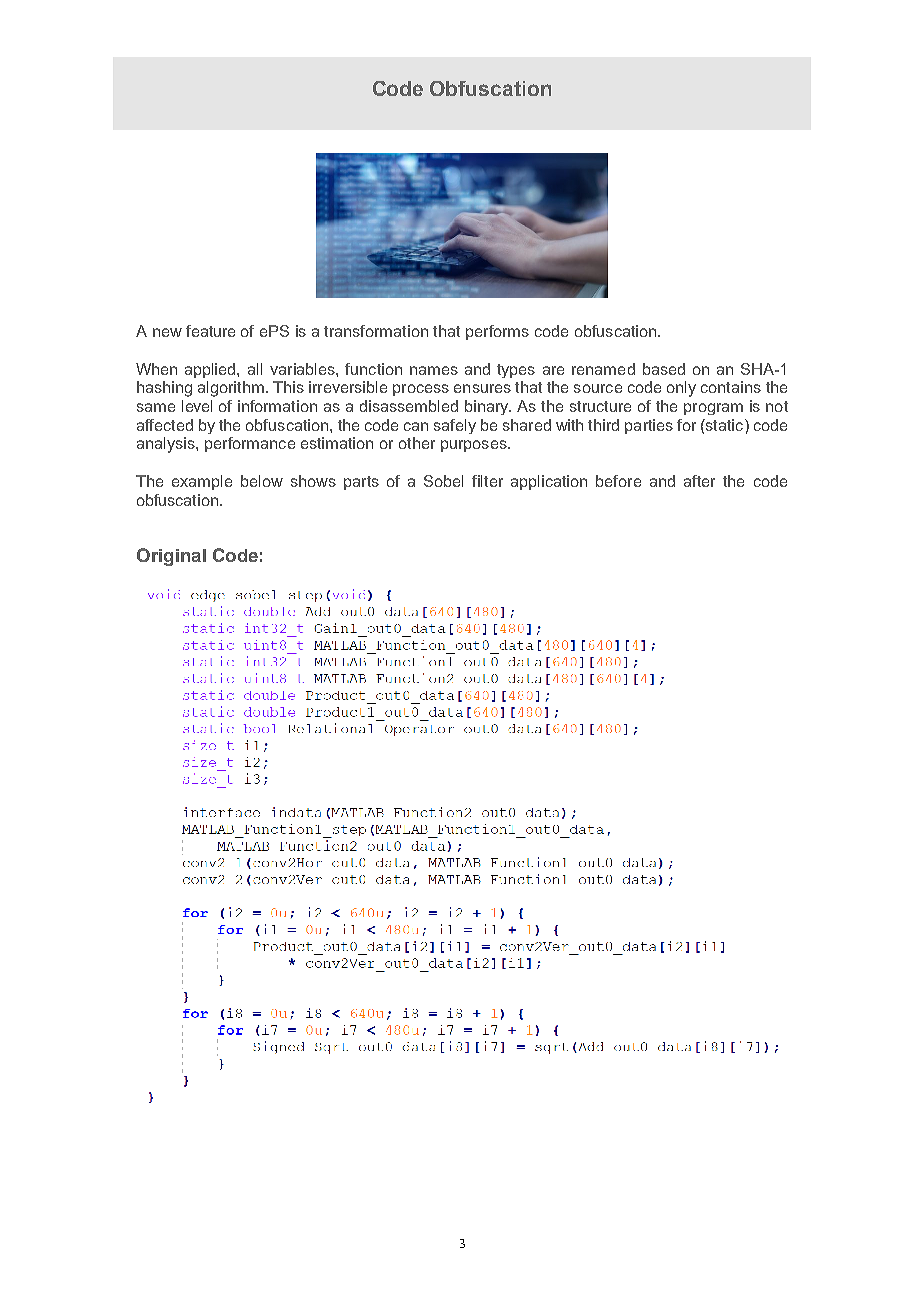  What do you see at coordinates (262, 481) in the document?
I see `below` at bounding box center [262, 481].
